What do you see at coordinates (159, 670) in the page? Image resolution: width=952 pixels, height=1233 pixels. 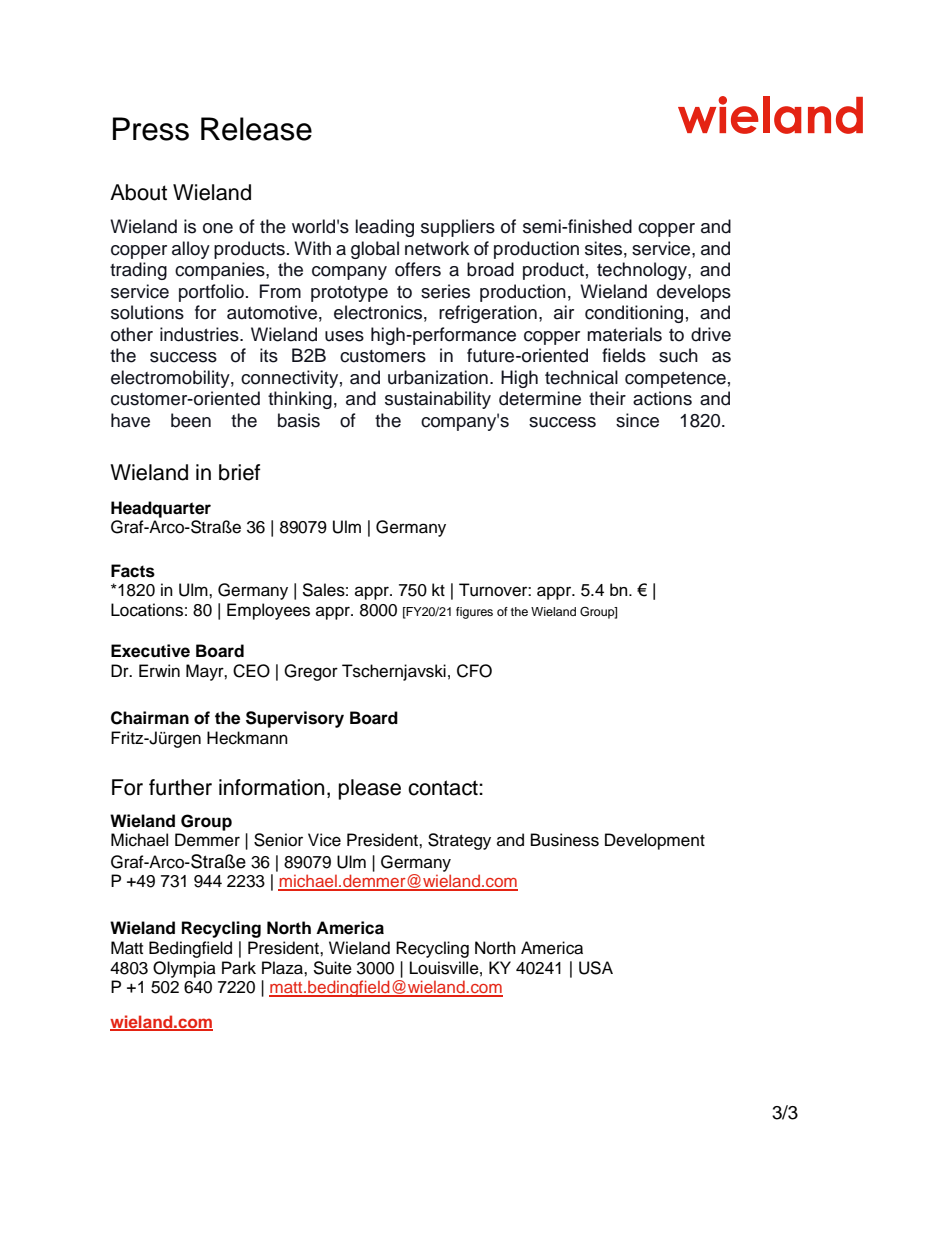 I see `Erwin` at bounding box center [159, 670].
